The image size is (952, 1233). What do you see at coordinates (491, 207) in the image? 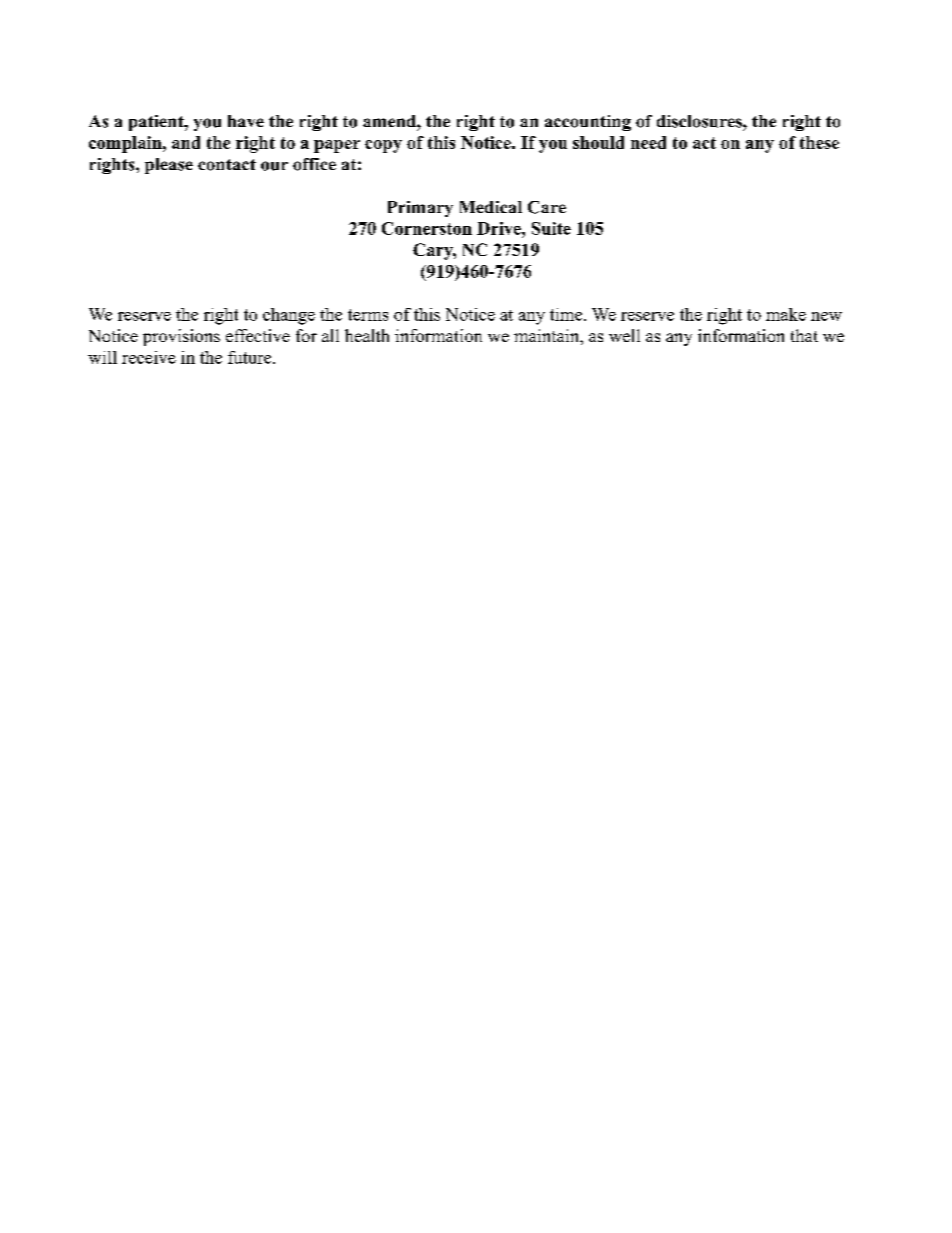
I see `Medical` at bounding box center [491, 207].
